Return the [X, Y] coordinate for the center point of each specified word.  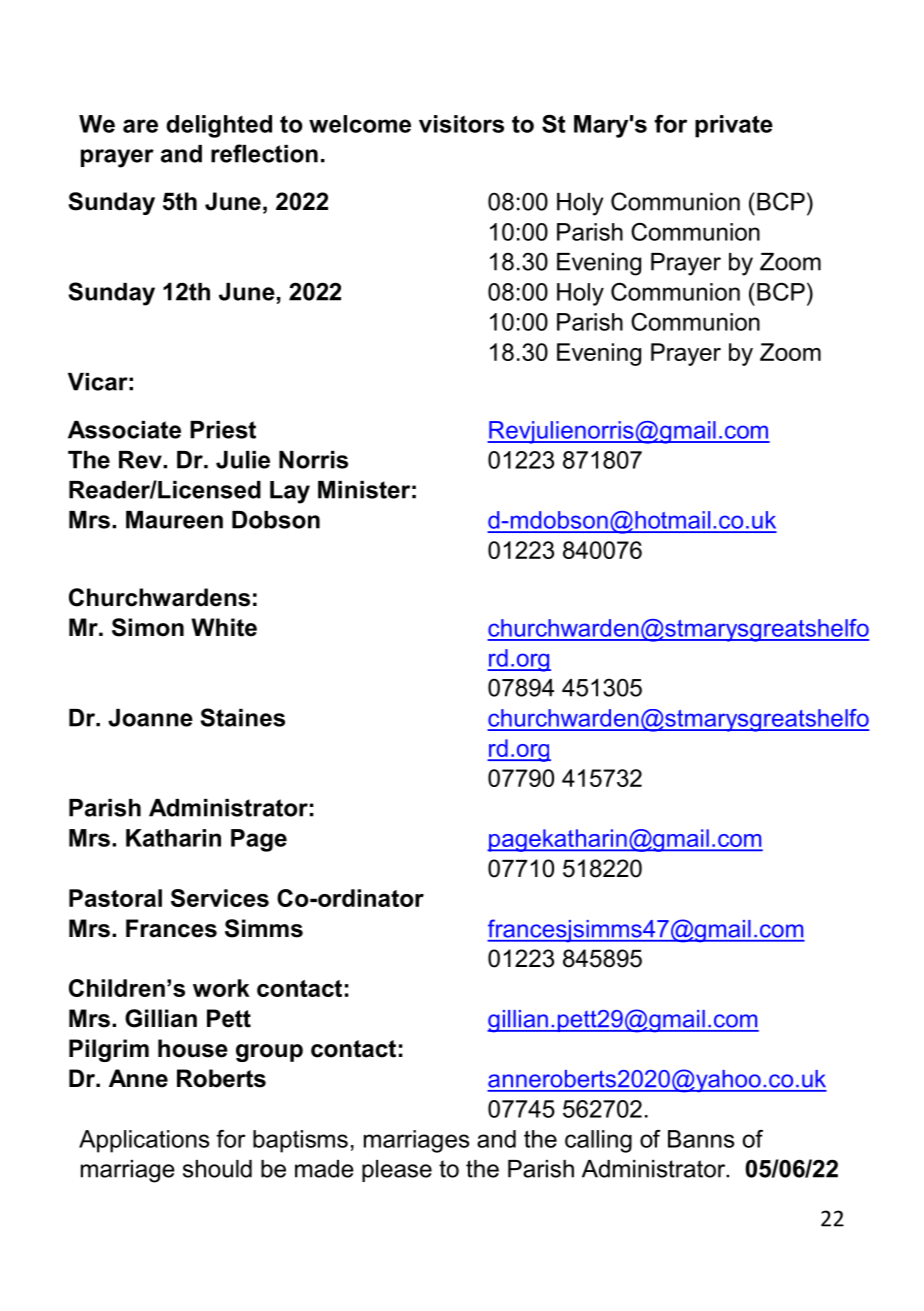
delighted [219, 126]
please [397, 1171]
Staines [242, 717]
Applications [144, 1141]
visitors [461, 124]
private [734, 126]
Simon [148, 627]
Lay [290, 492]
